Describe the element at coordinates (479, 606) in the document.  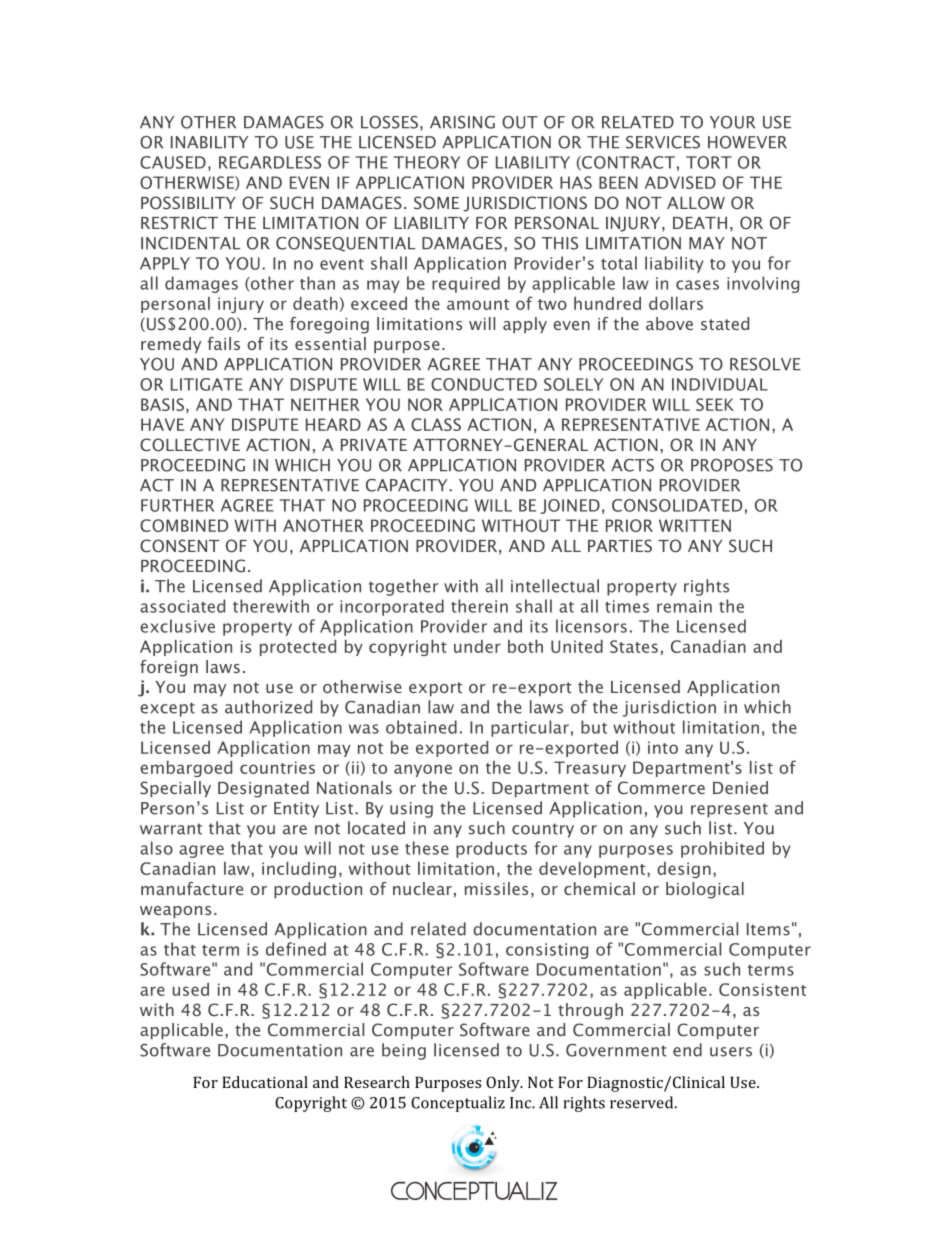
I see `therein` at that location.
